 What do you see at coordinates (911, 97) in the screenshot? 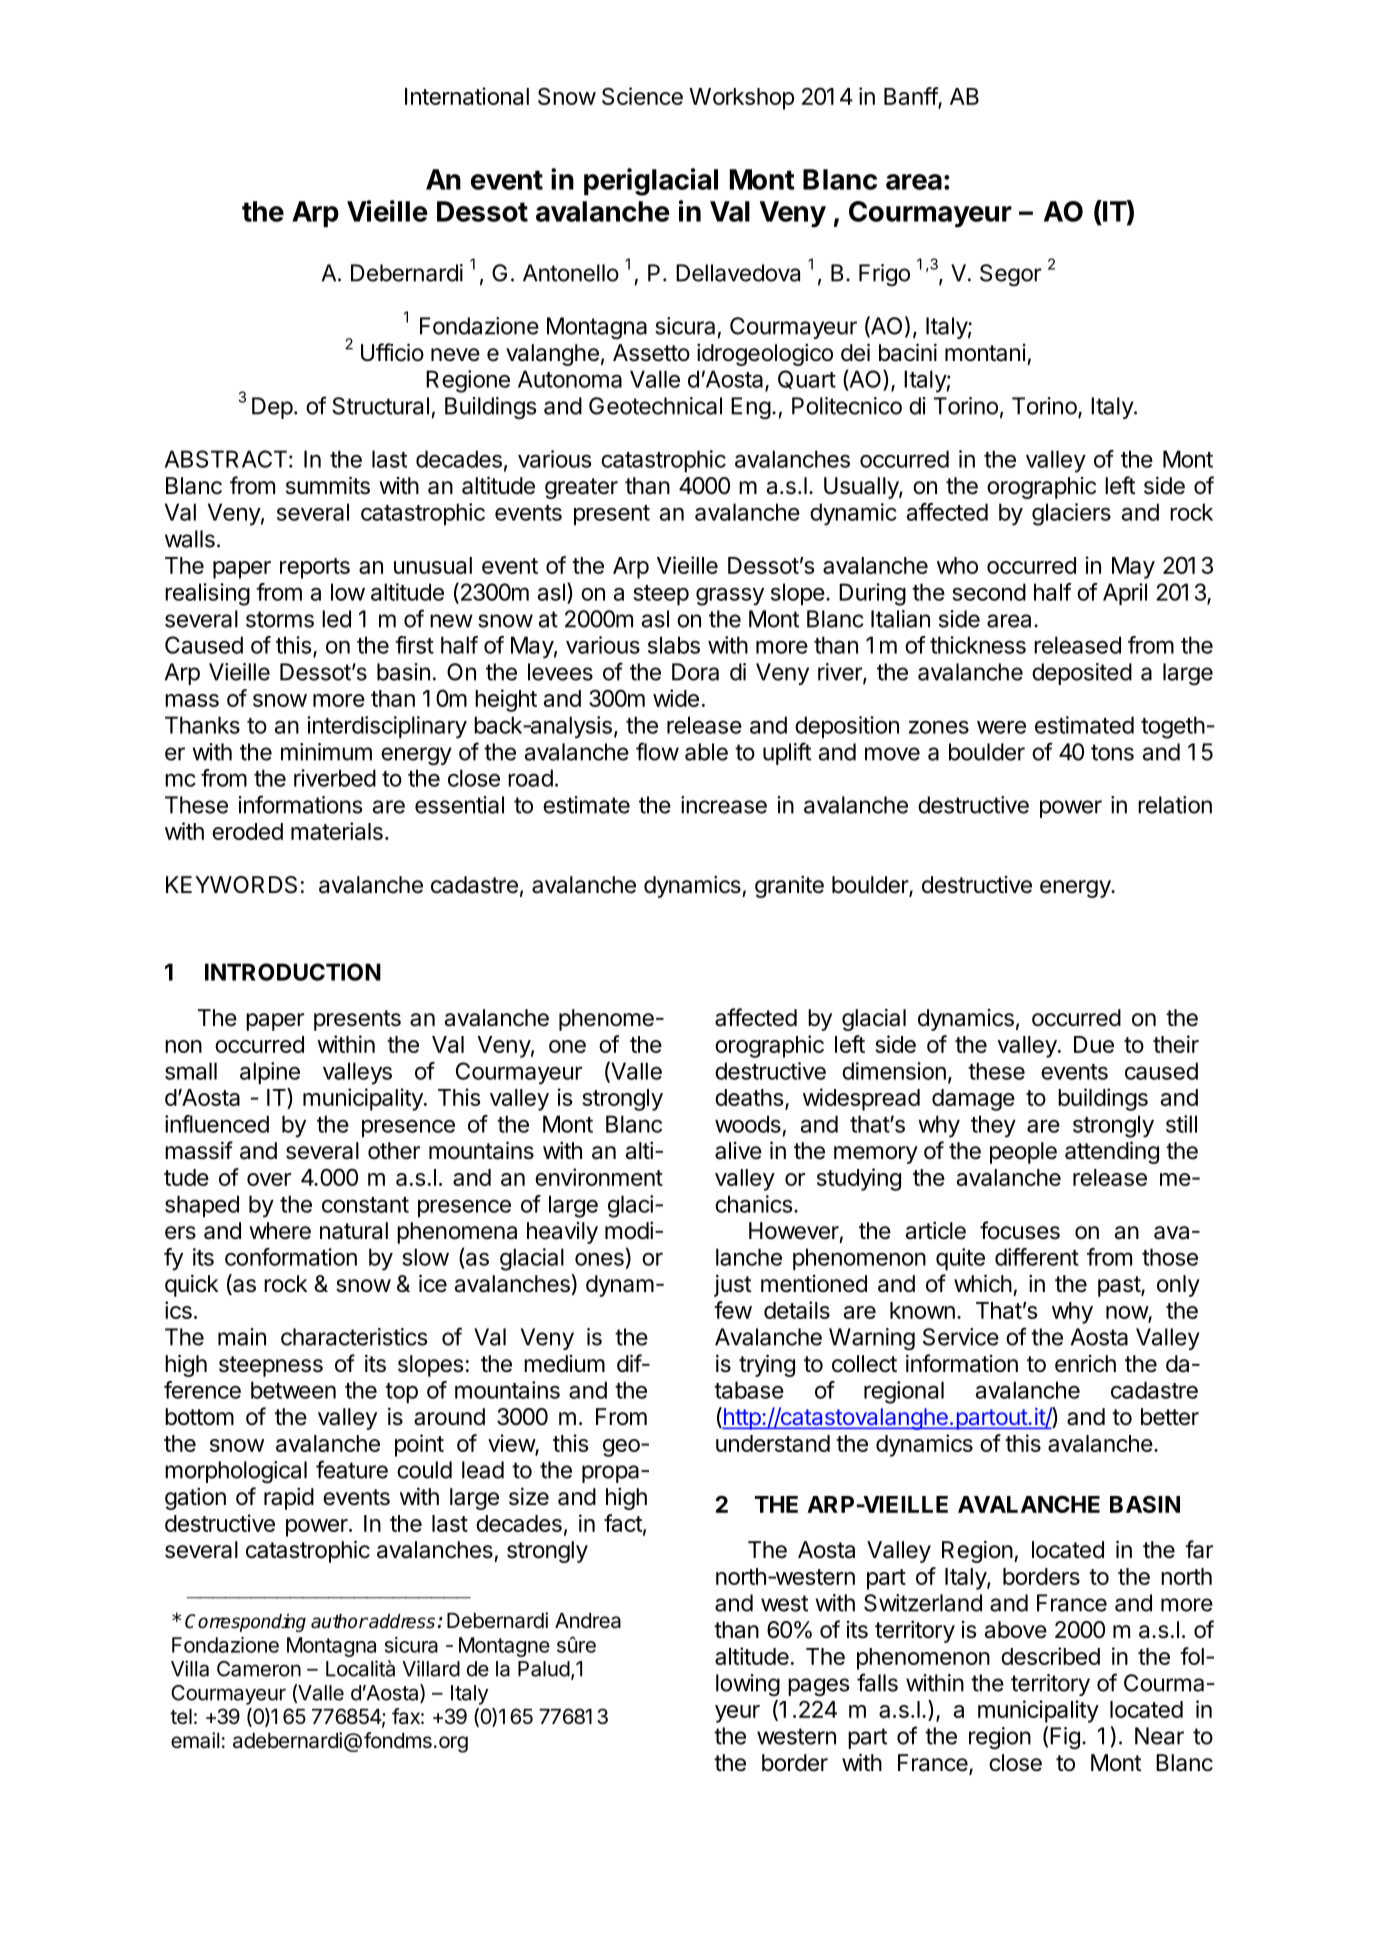
I see `Banff` at bounding box center [911, 97].
